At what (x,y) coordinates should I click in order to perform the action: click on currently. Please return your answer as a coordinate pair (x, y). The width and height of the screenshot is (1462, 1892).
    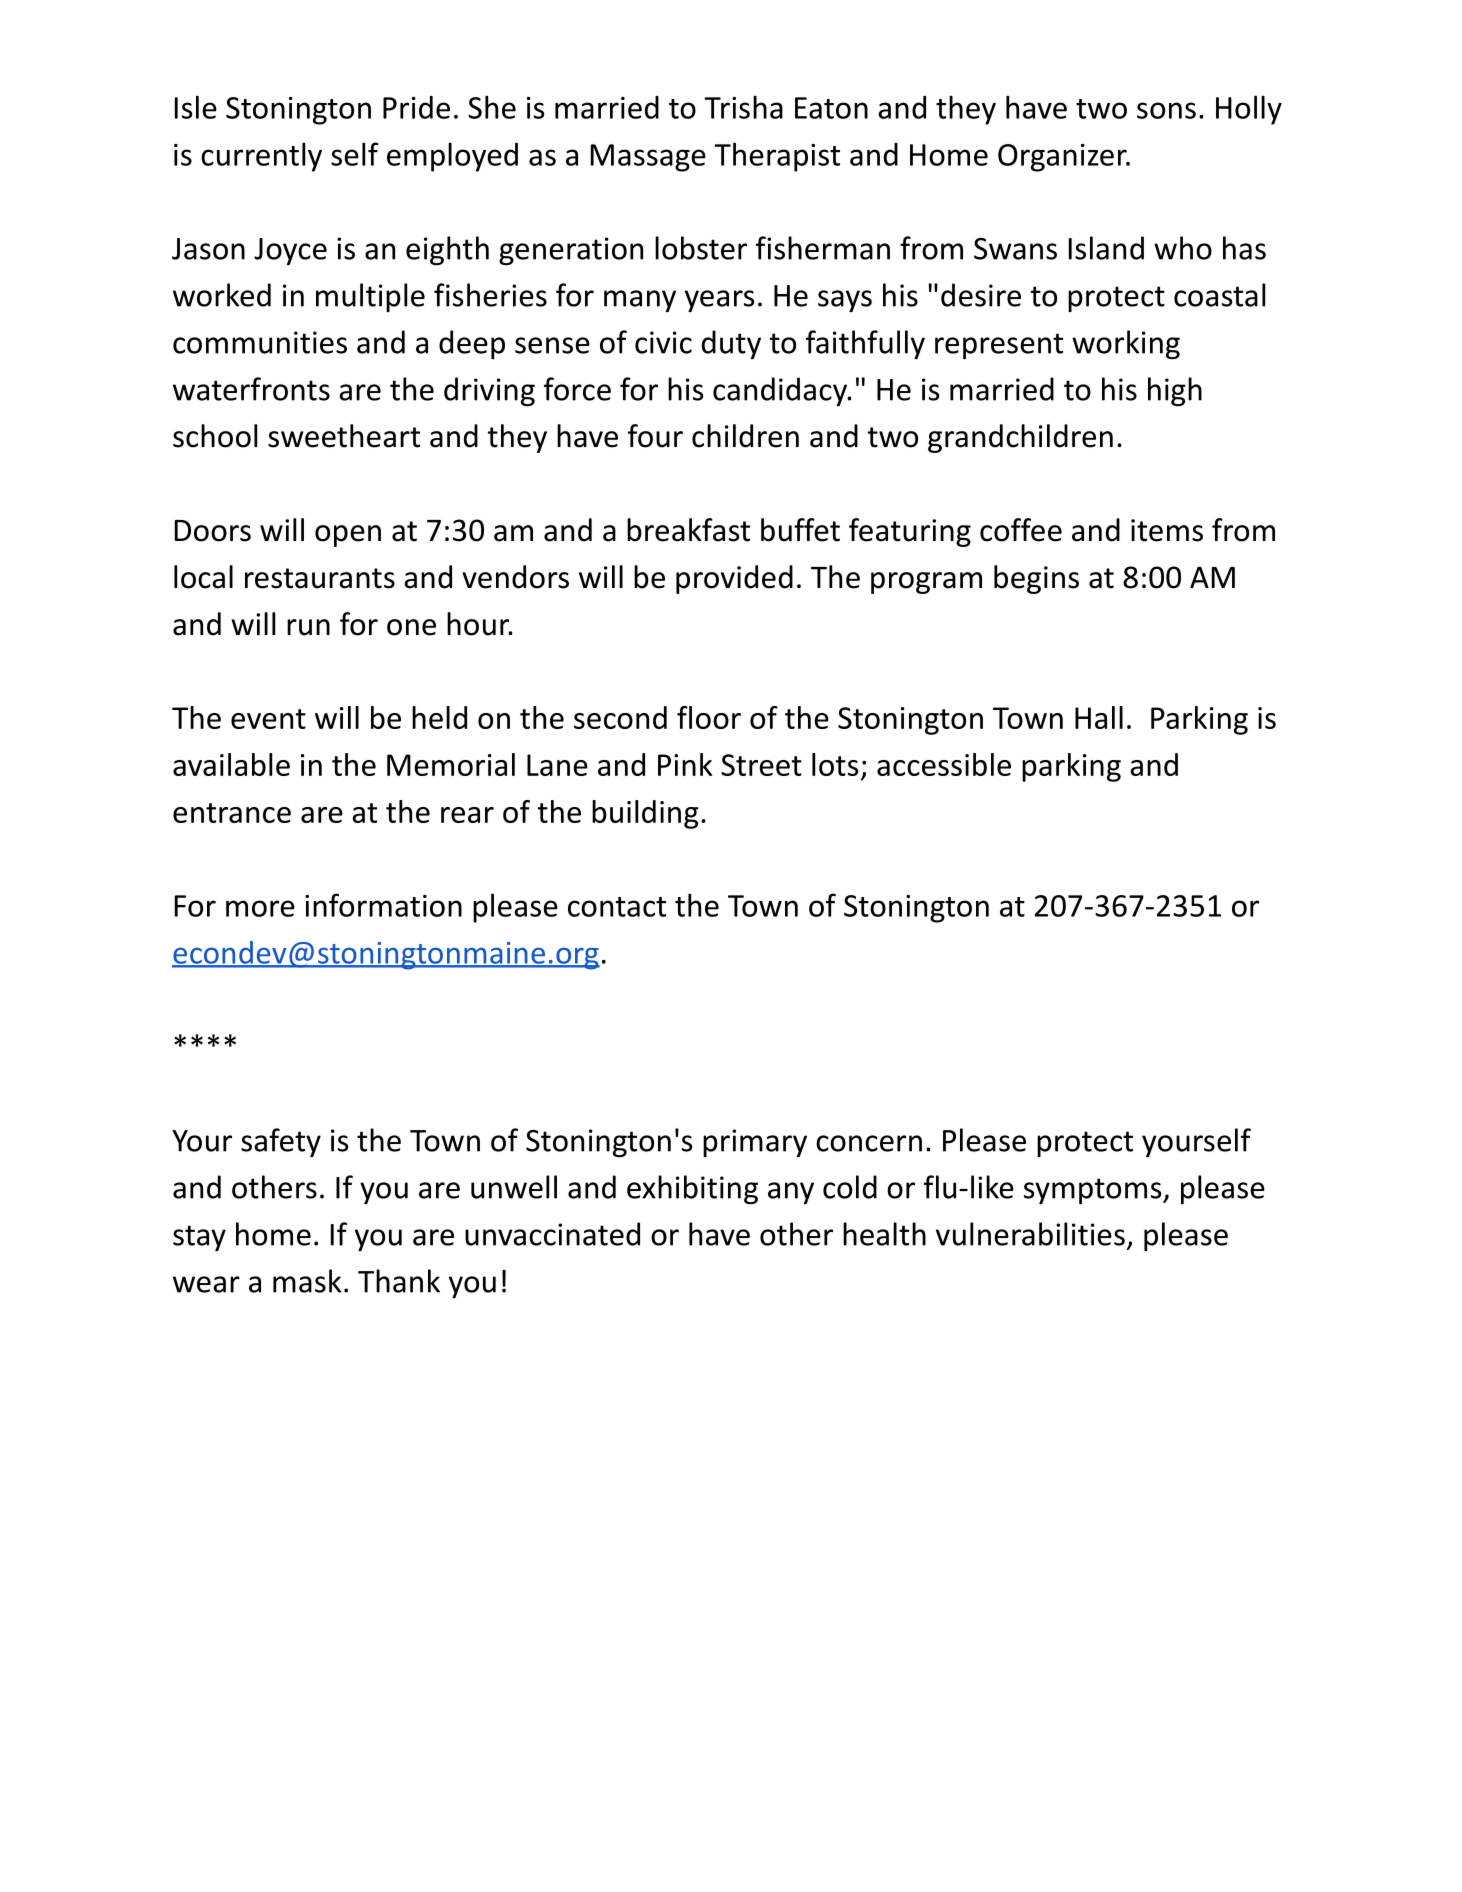
    Looking at the image, I should click on (261, 157).
